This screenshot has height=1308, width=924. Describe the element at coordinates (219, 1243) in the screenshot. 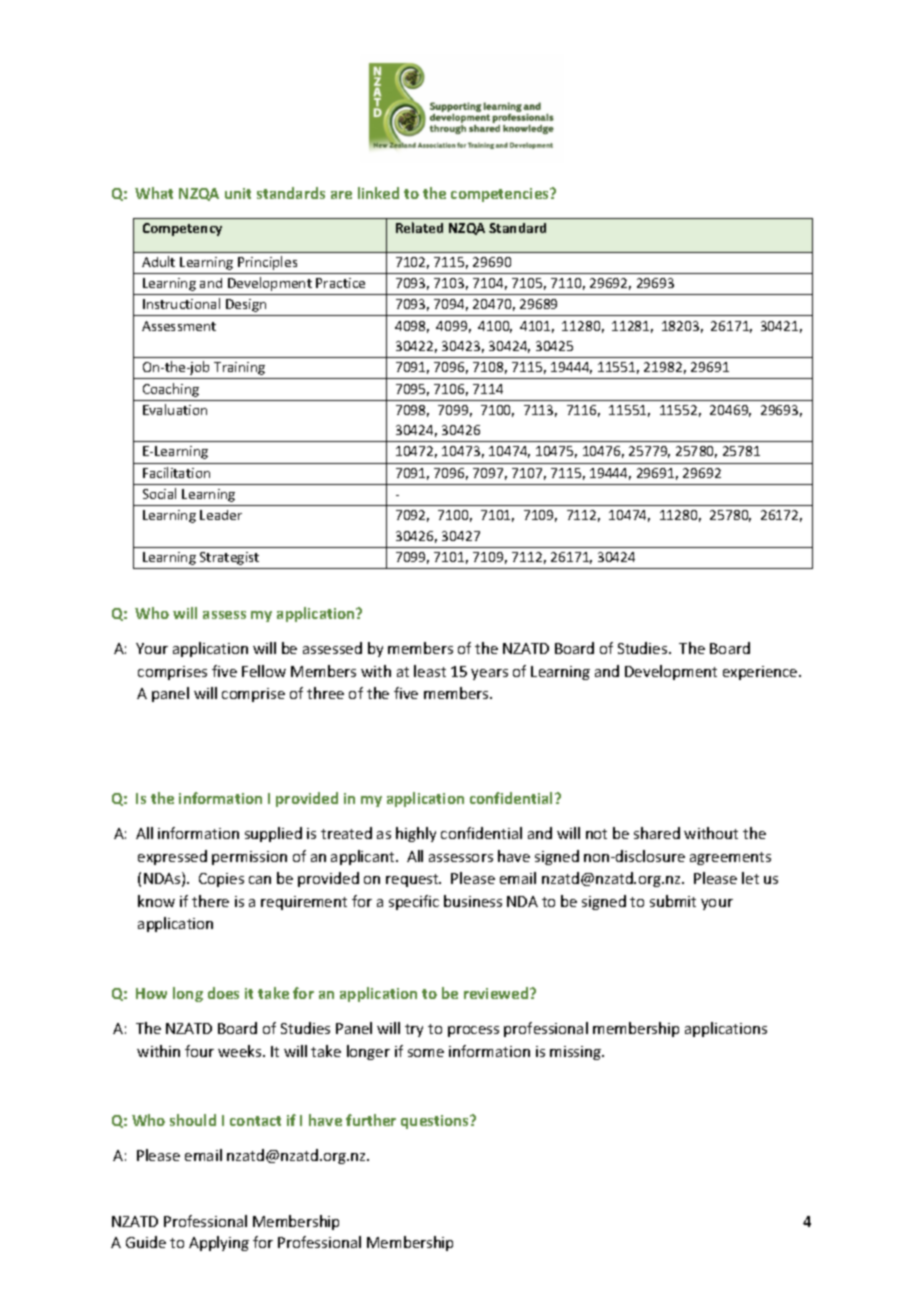

I see `Applying` at that location.
